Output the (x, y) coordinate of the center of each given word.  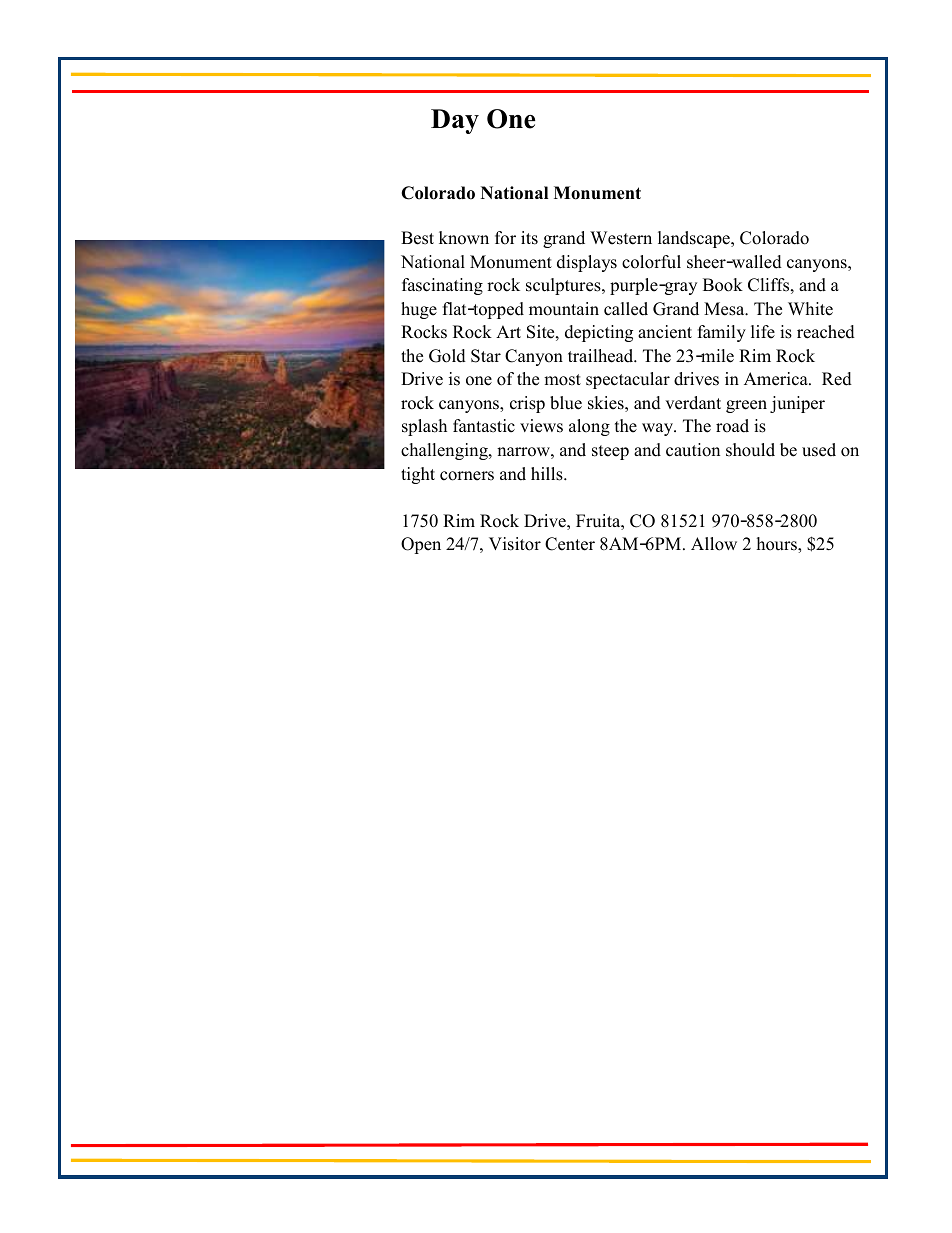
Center (570, 544)
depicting (599, 333)
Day (455, 121)
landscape (695, 239)
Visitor (515, 544)
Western (621, 238)
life (763, 332)
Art (508, 331)
